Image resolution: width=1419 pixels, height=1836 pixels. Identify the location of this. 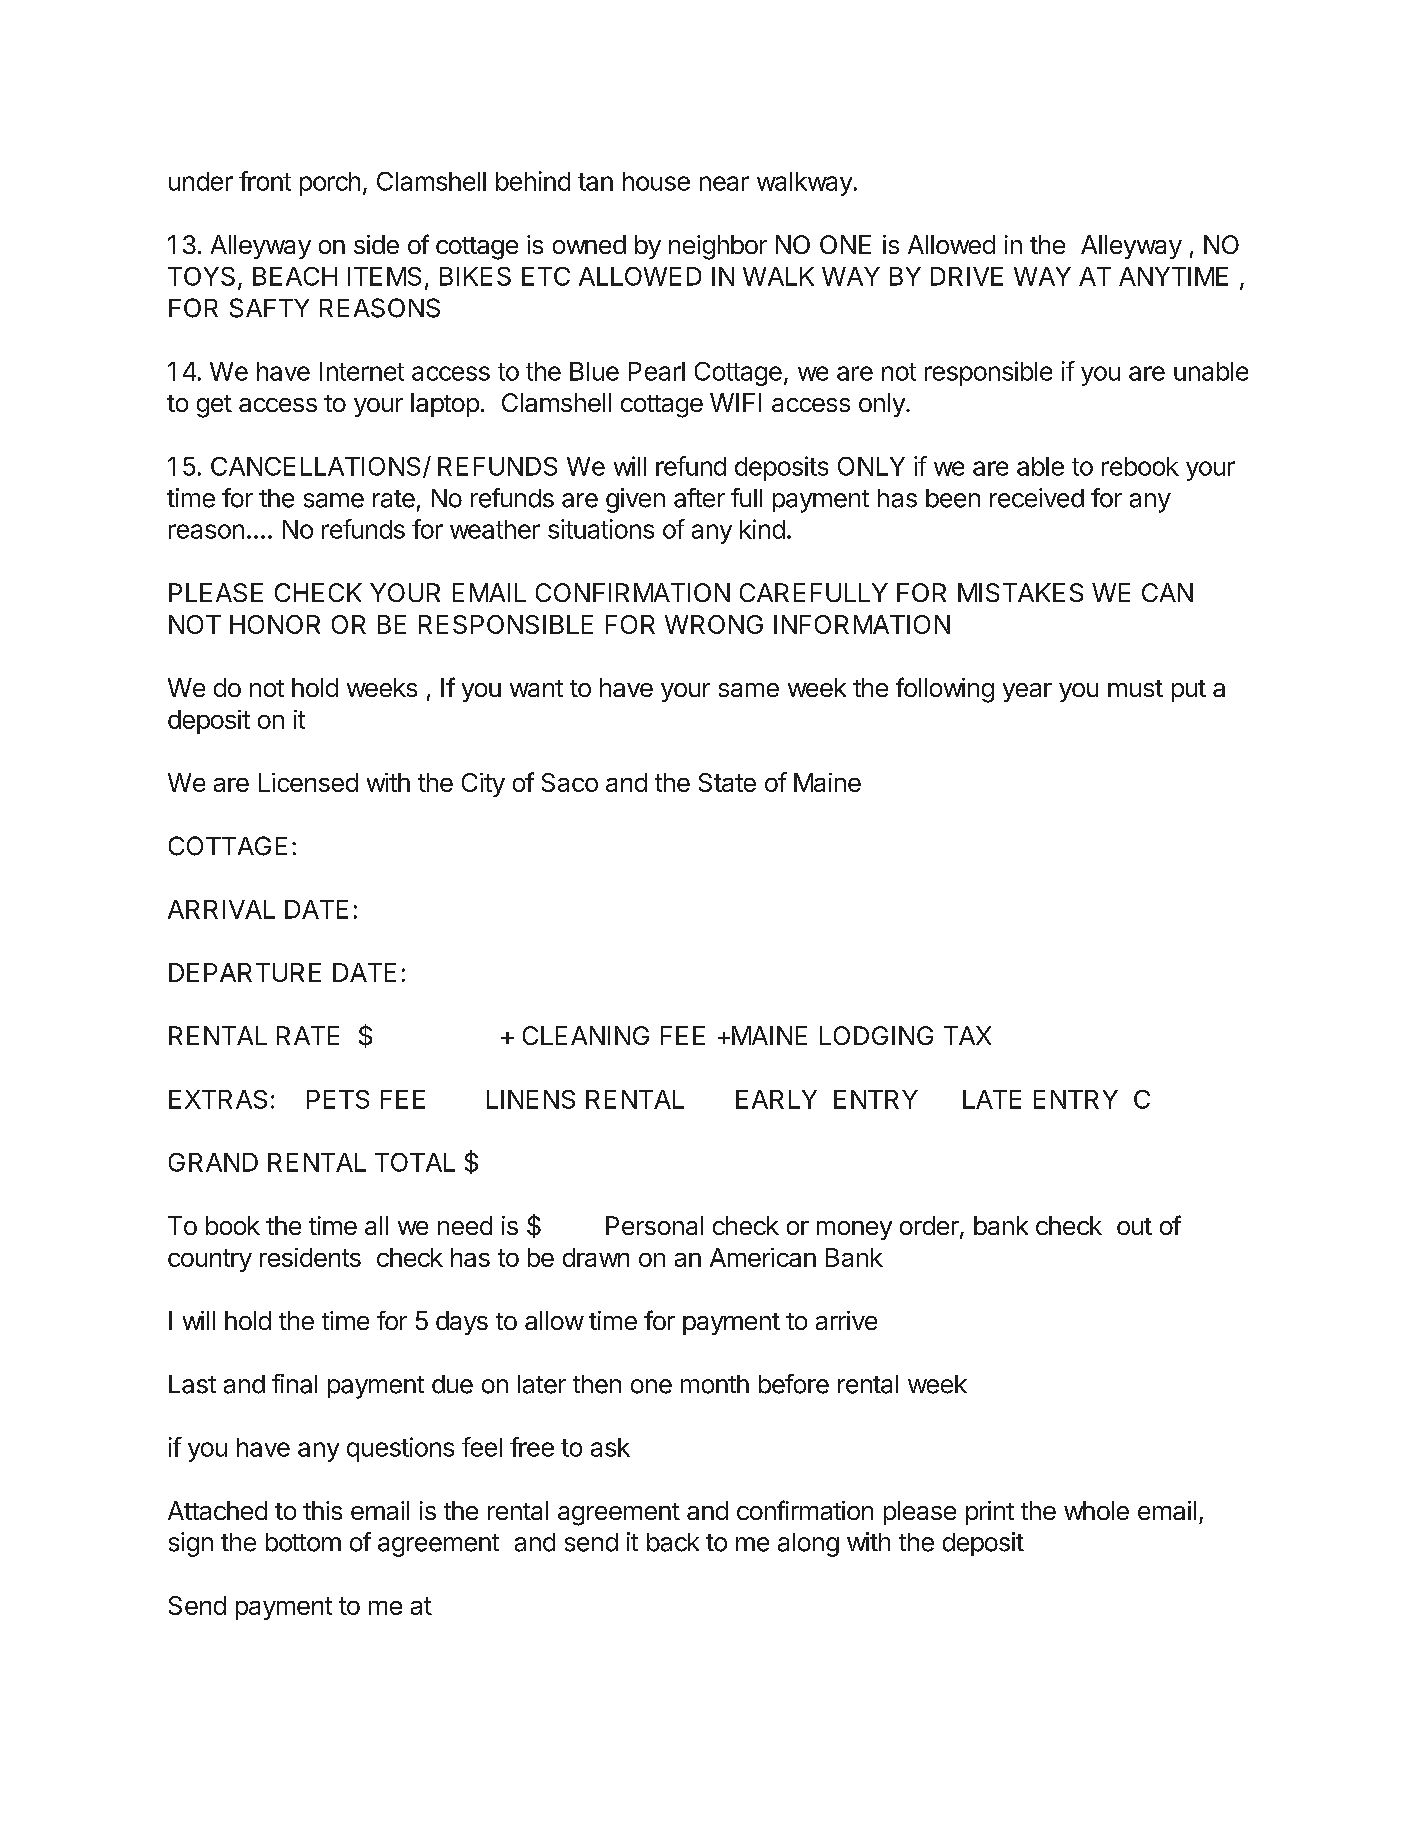
(322, 1510).
